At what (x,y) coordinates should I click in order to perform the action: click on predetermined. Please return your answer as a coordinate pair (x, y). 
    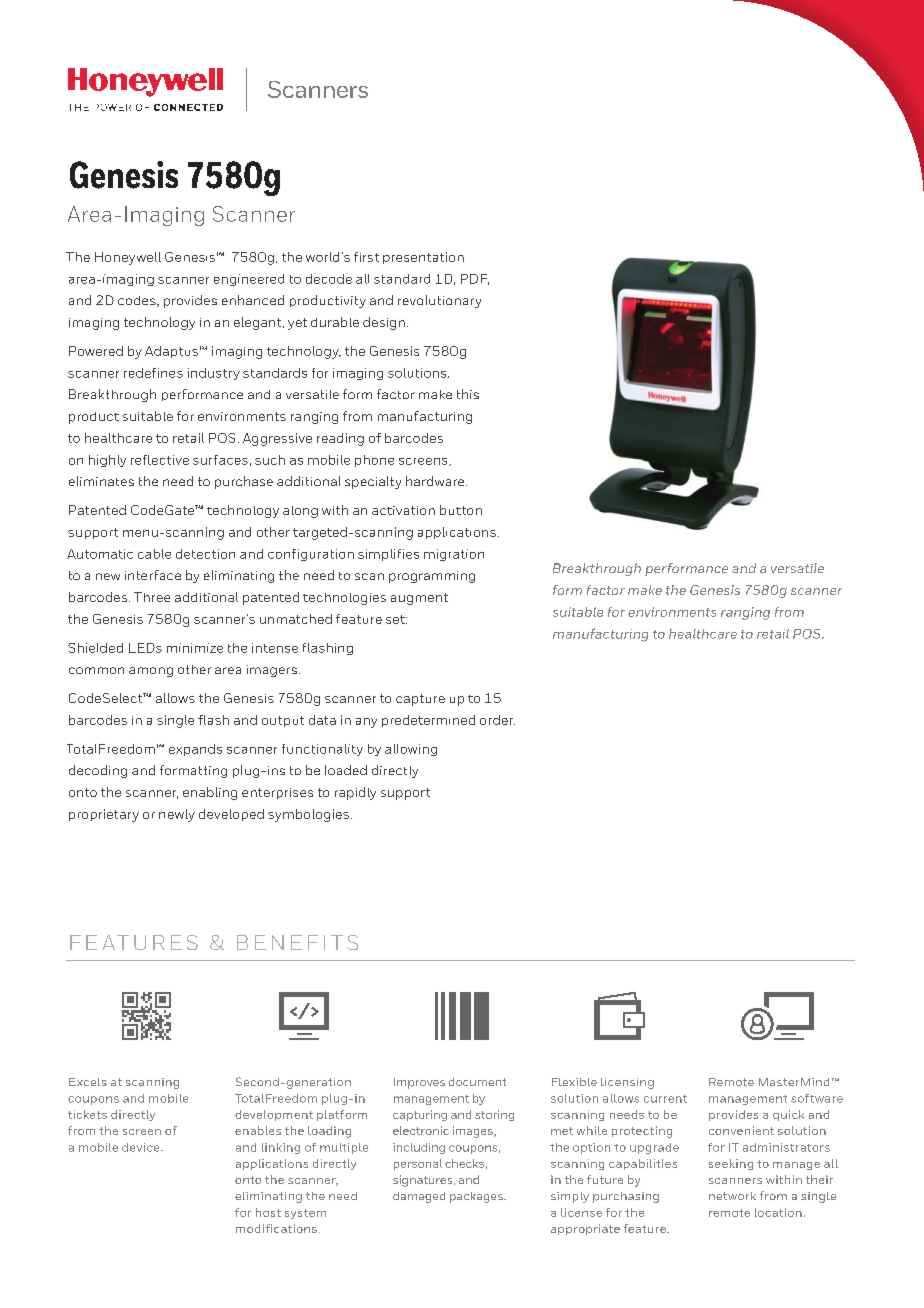
    Looking at the image, I should click on (428, 721).
